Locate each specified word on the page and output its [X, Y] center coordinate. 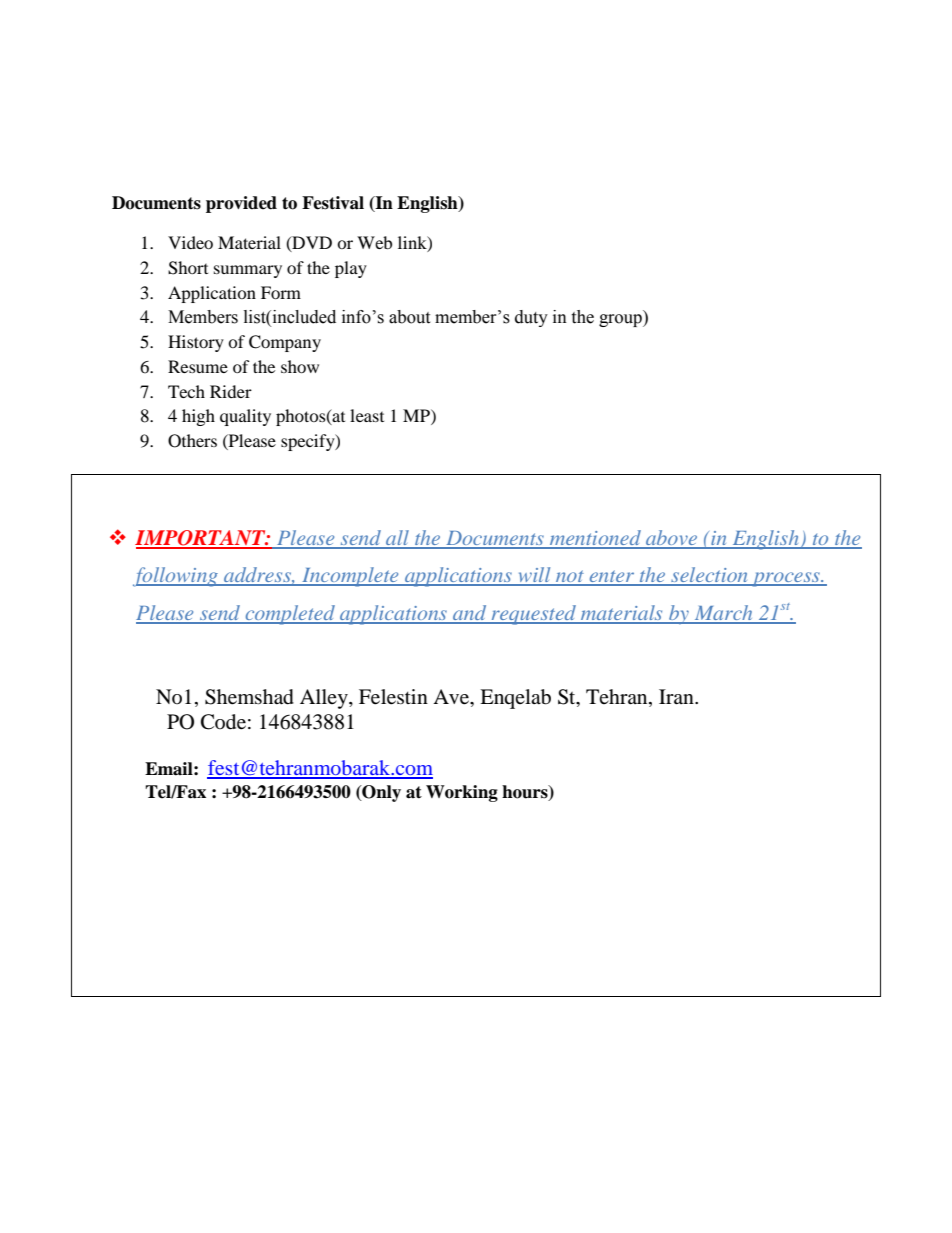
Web [374, 242]
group [621, 320]
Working [462, 793]
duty [531, 318]
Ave [452, 697]
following [176, 577]
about [409, 317]
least [367, 415]
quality [245, 417]
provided [241, 204]
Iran [677, 696]
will [534, 576]
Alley [325, 699]
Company [285, 343]
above [672, 539]
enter [612, 577]
